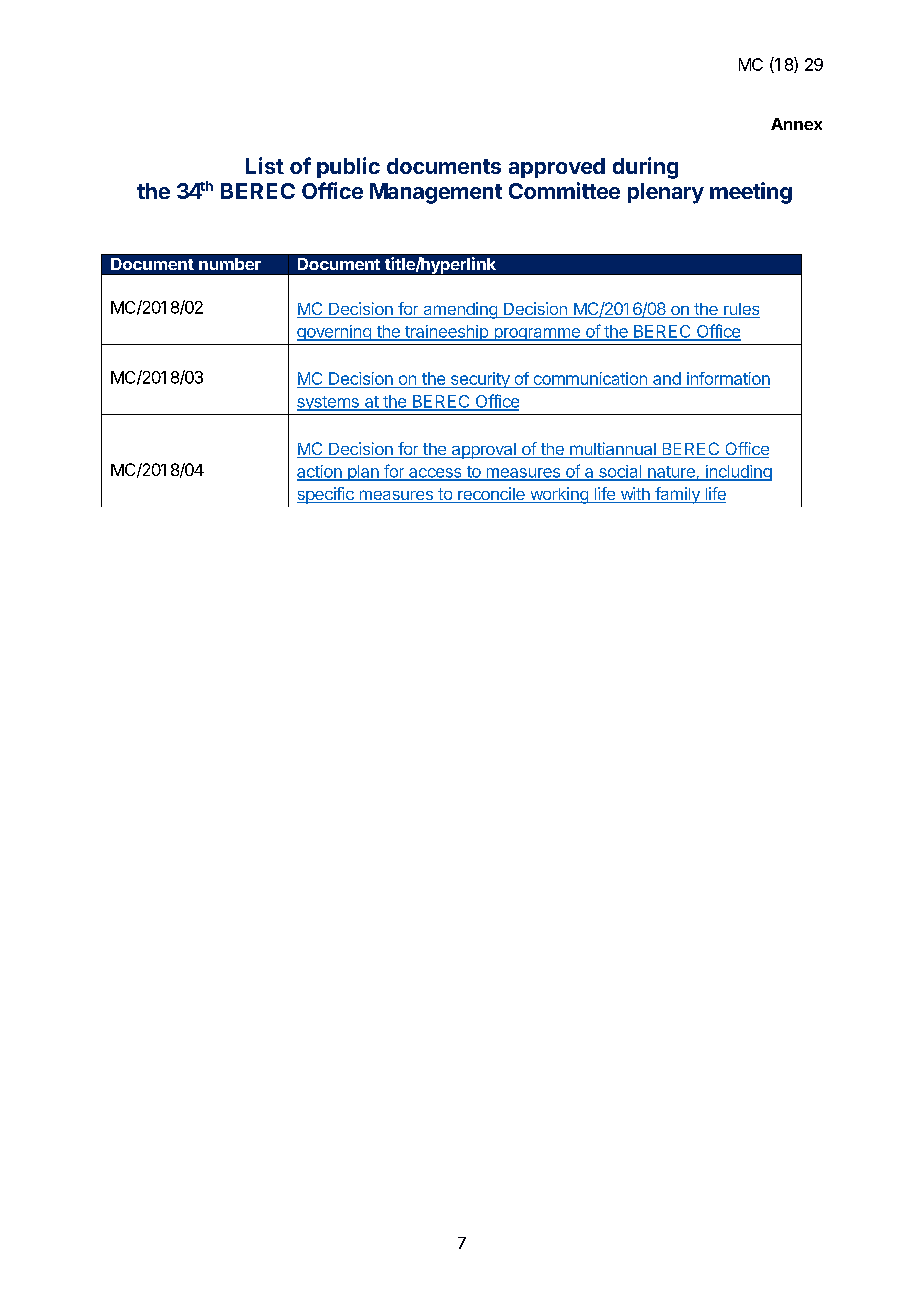 This image has height=1308, width=924. What do you see at coordinates (557, 168) in the image?
I see `approved` at bounding box center [557, 168].
